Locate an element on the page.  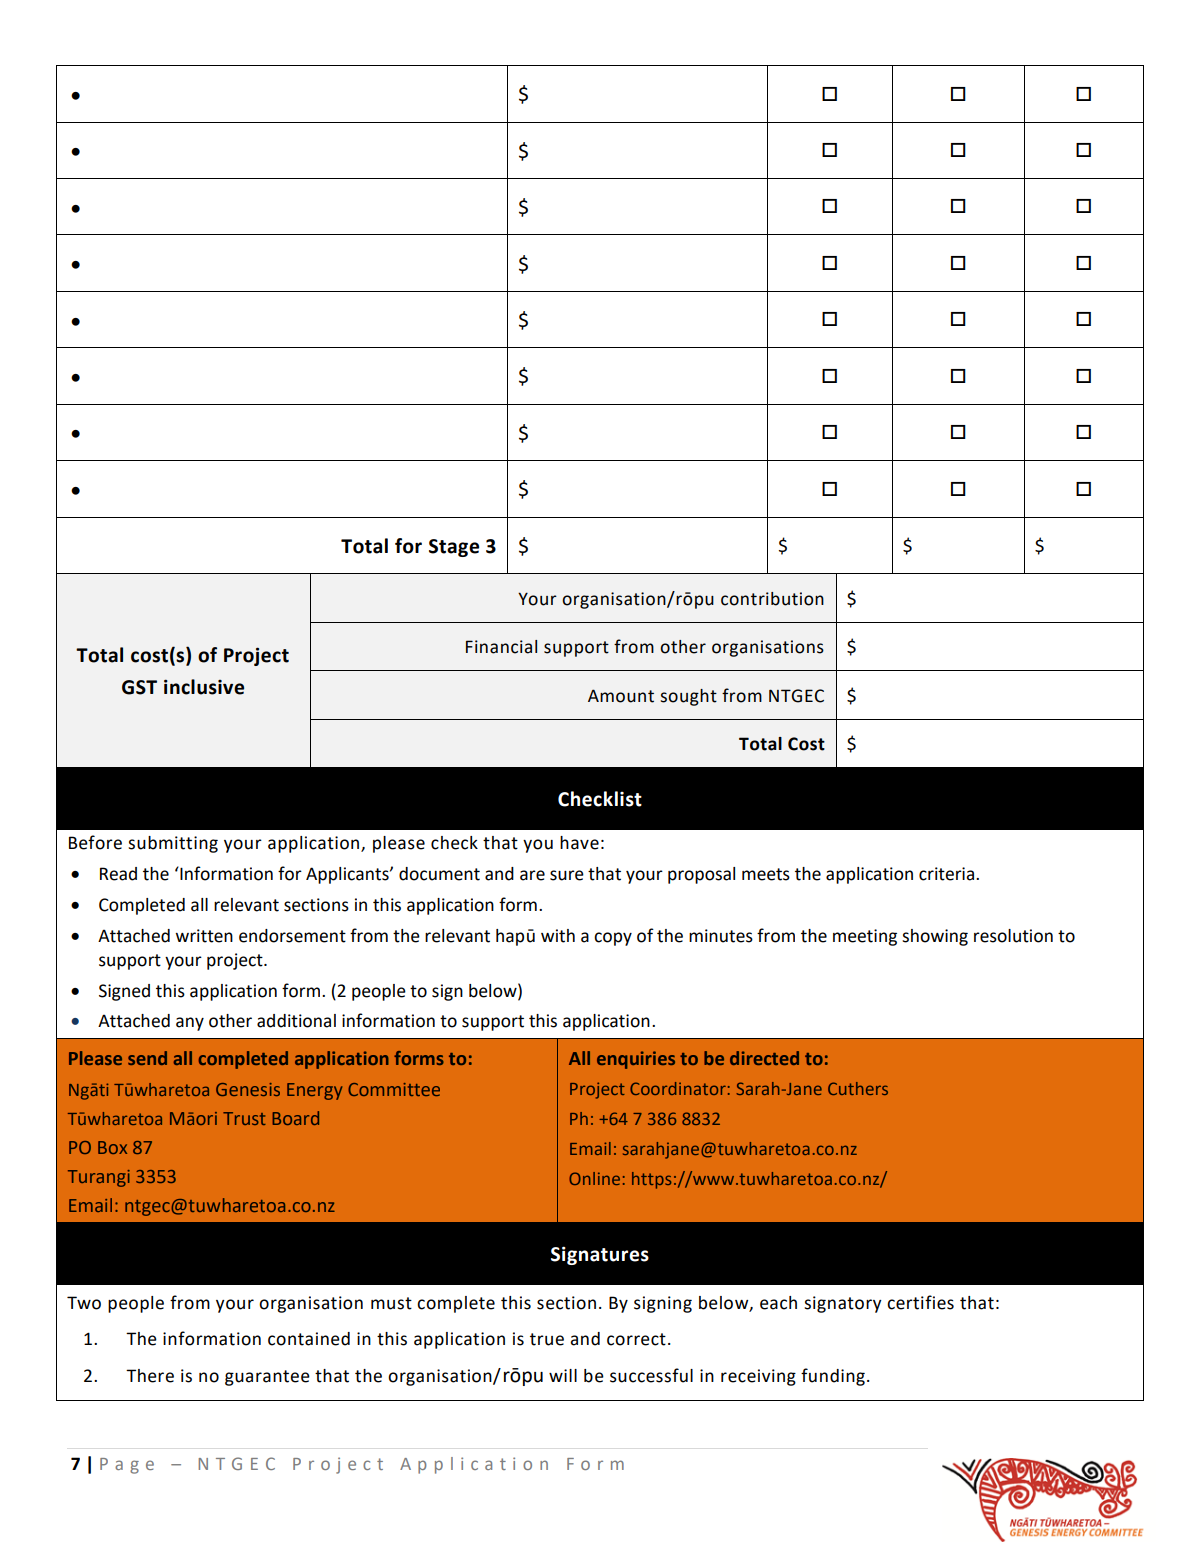
Stage is located at coordinates (454, 548).
